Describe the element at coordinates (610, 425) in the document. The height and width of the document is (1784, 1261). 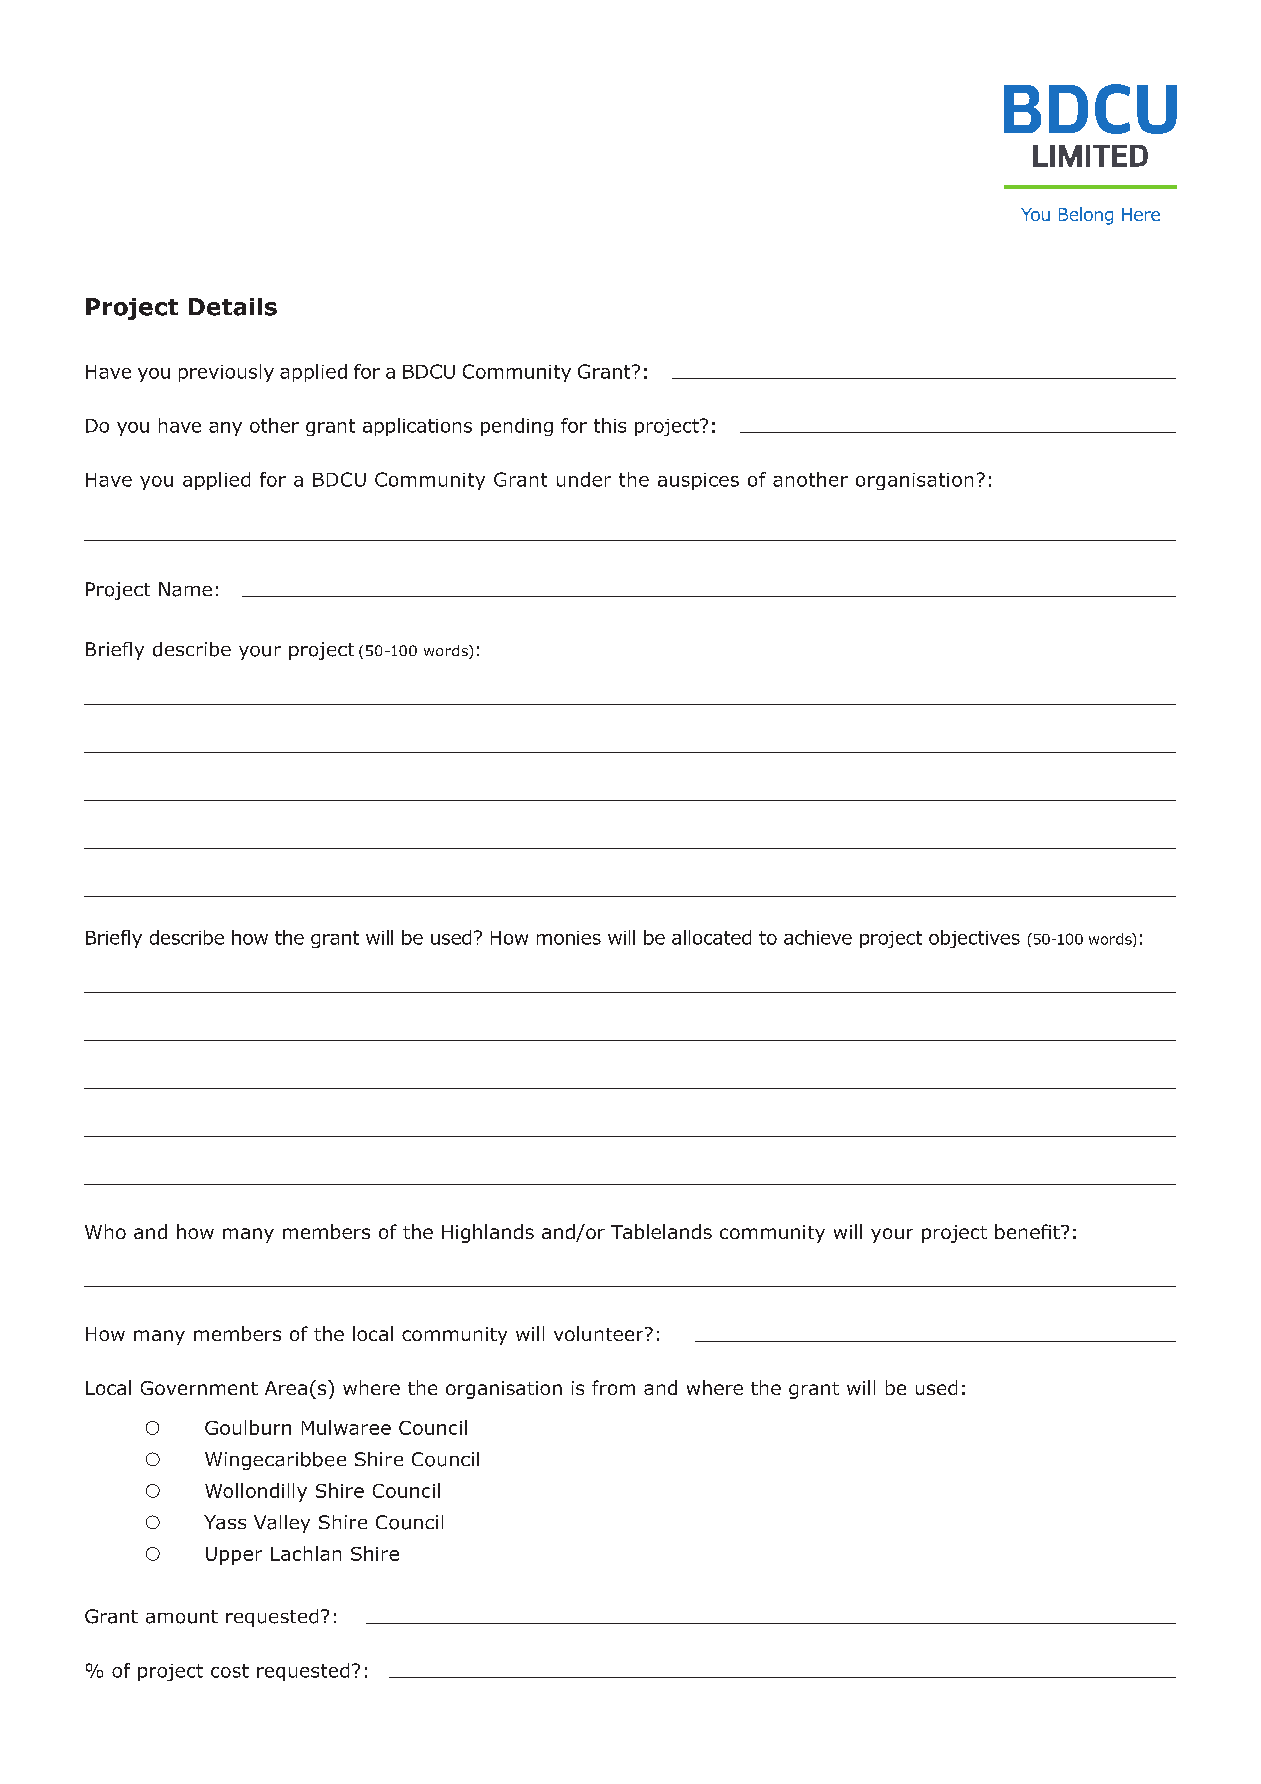
I see `this` at that location.
